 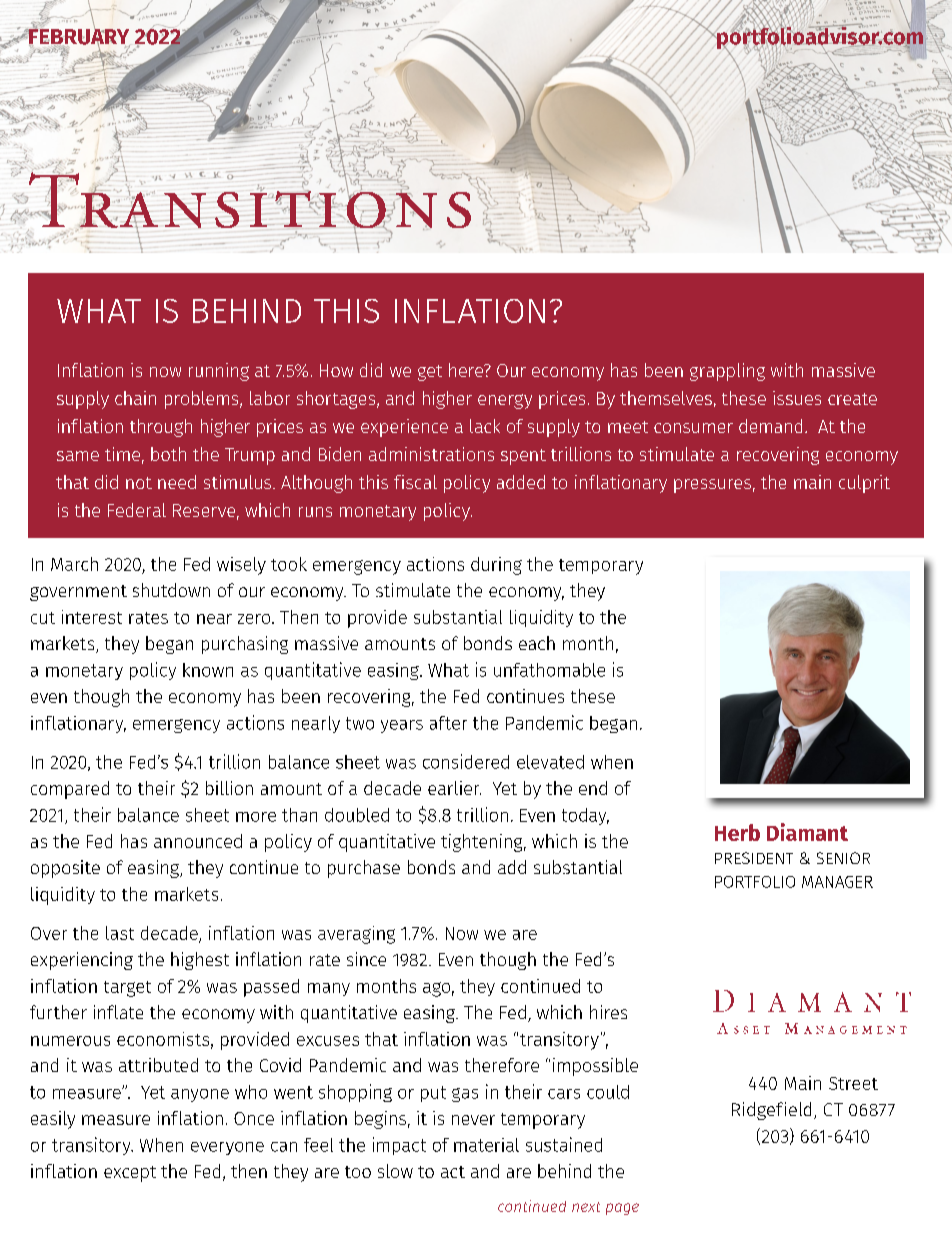 What do you see at coordinates (364, 869) in the screenshot?
I see `purchase` at bounding box center [364, 869].
